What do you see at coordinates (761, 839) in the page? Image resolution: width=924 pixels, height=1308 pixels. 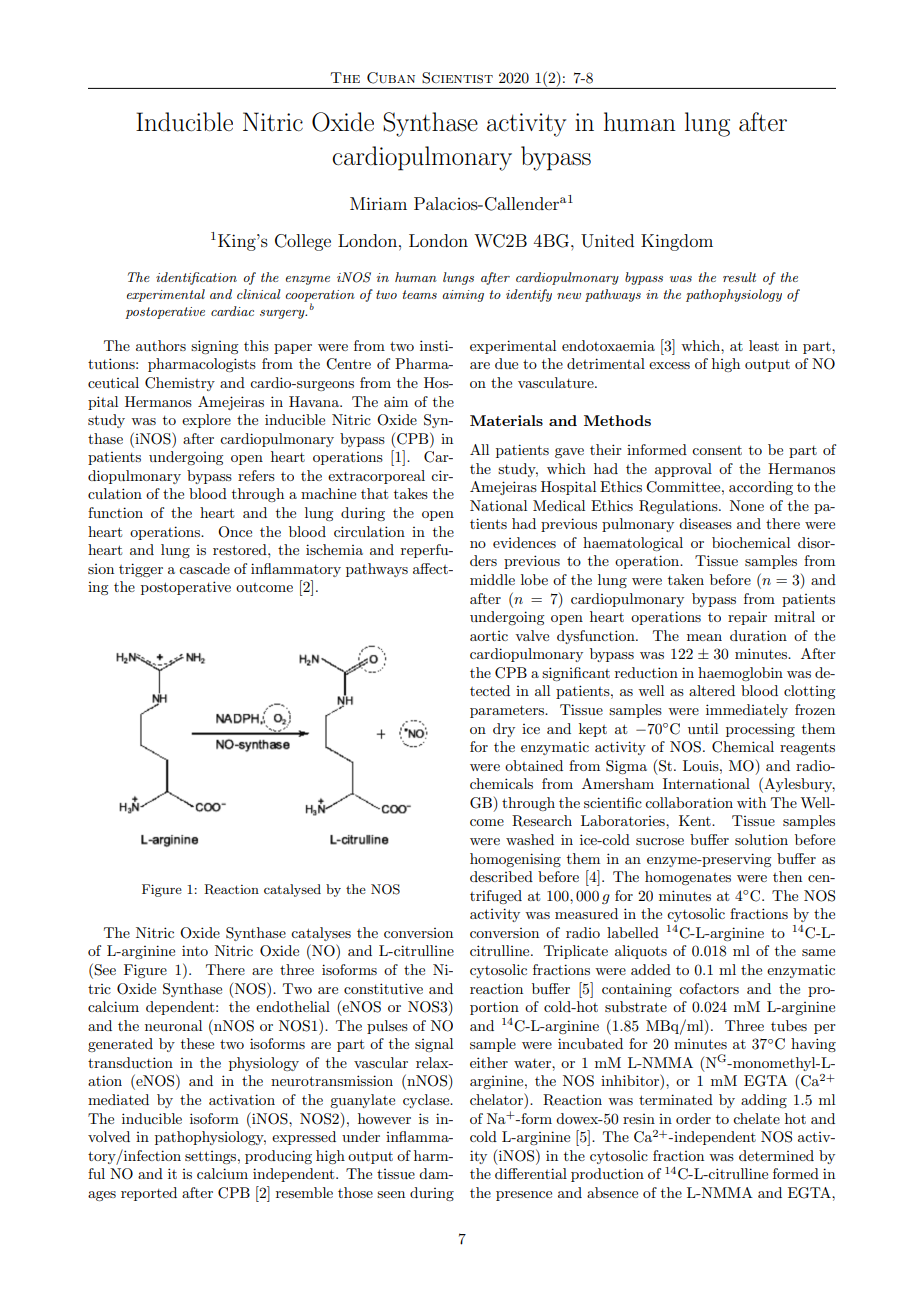 I see `solution` at bounding box center [761, 839].
